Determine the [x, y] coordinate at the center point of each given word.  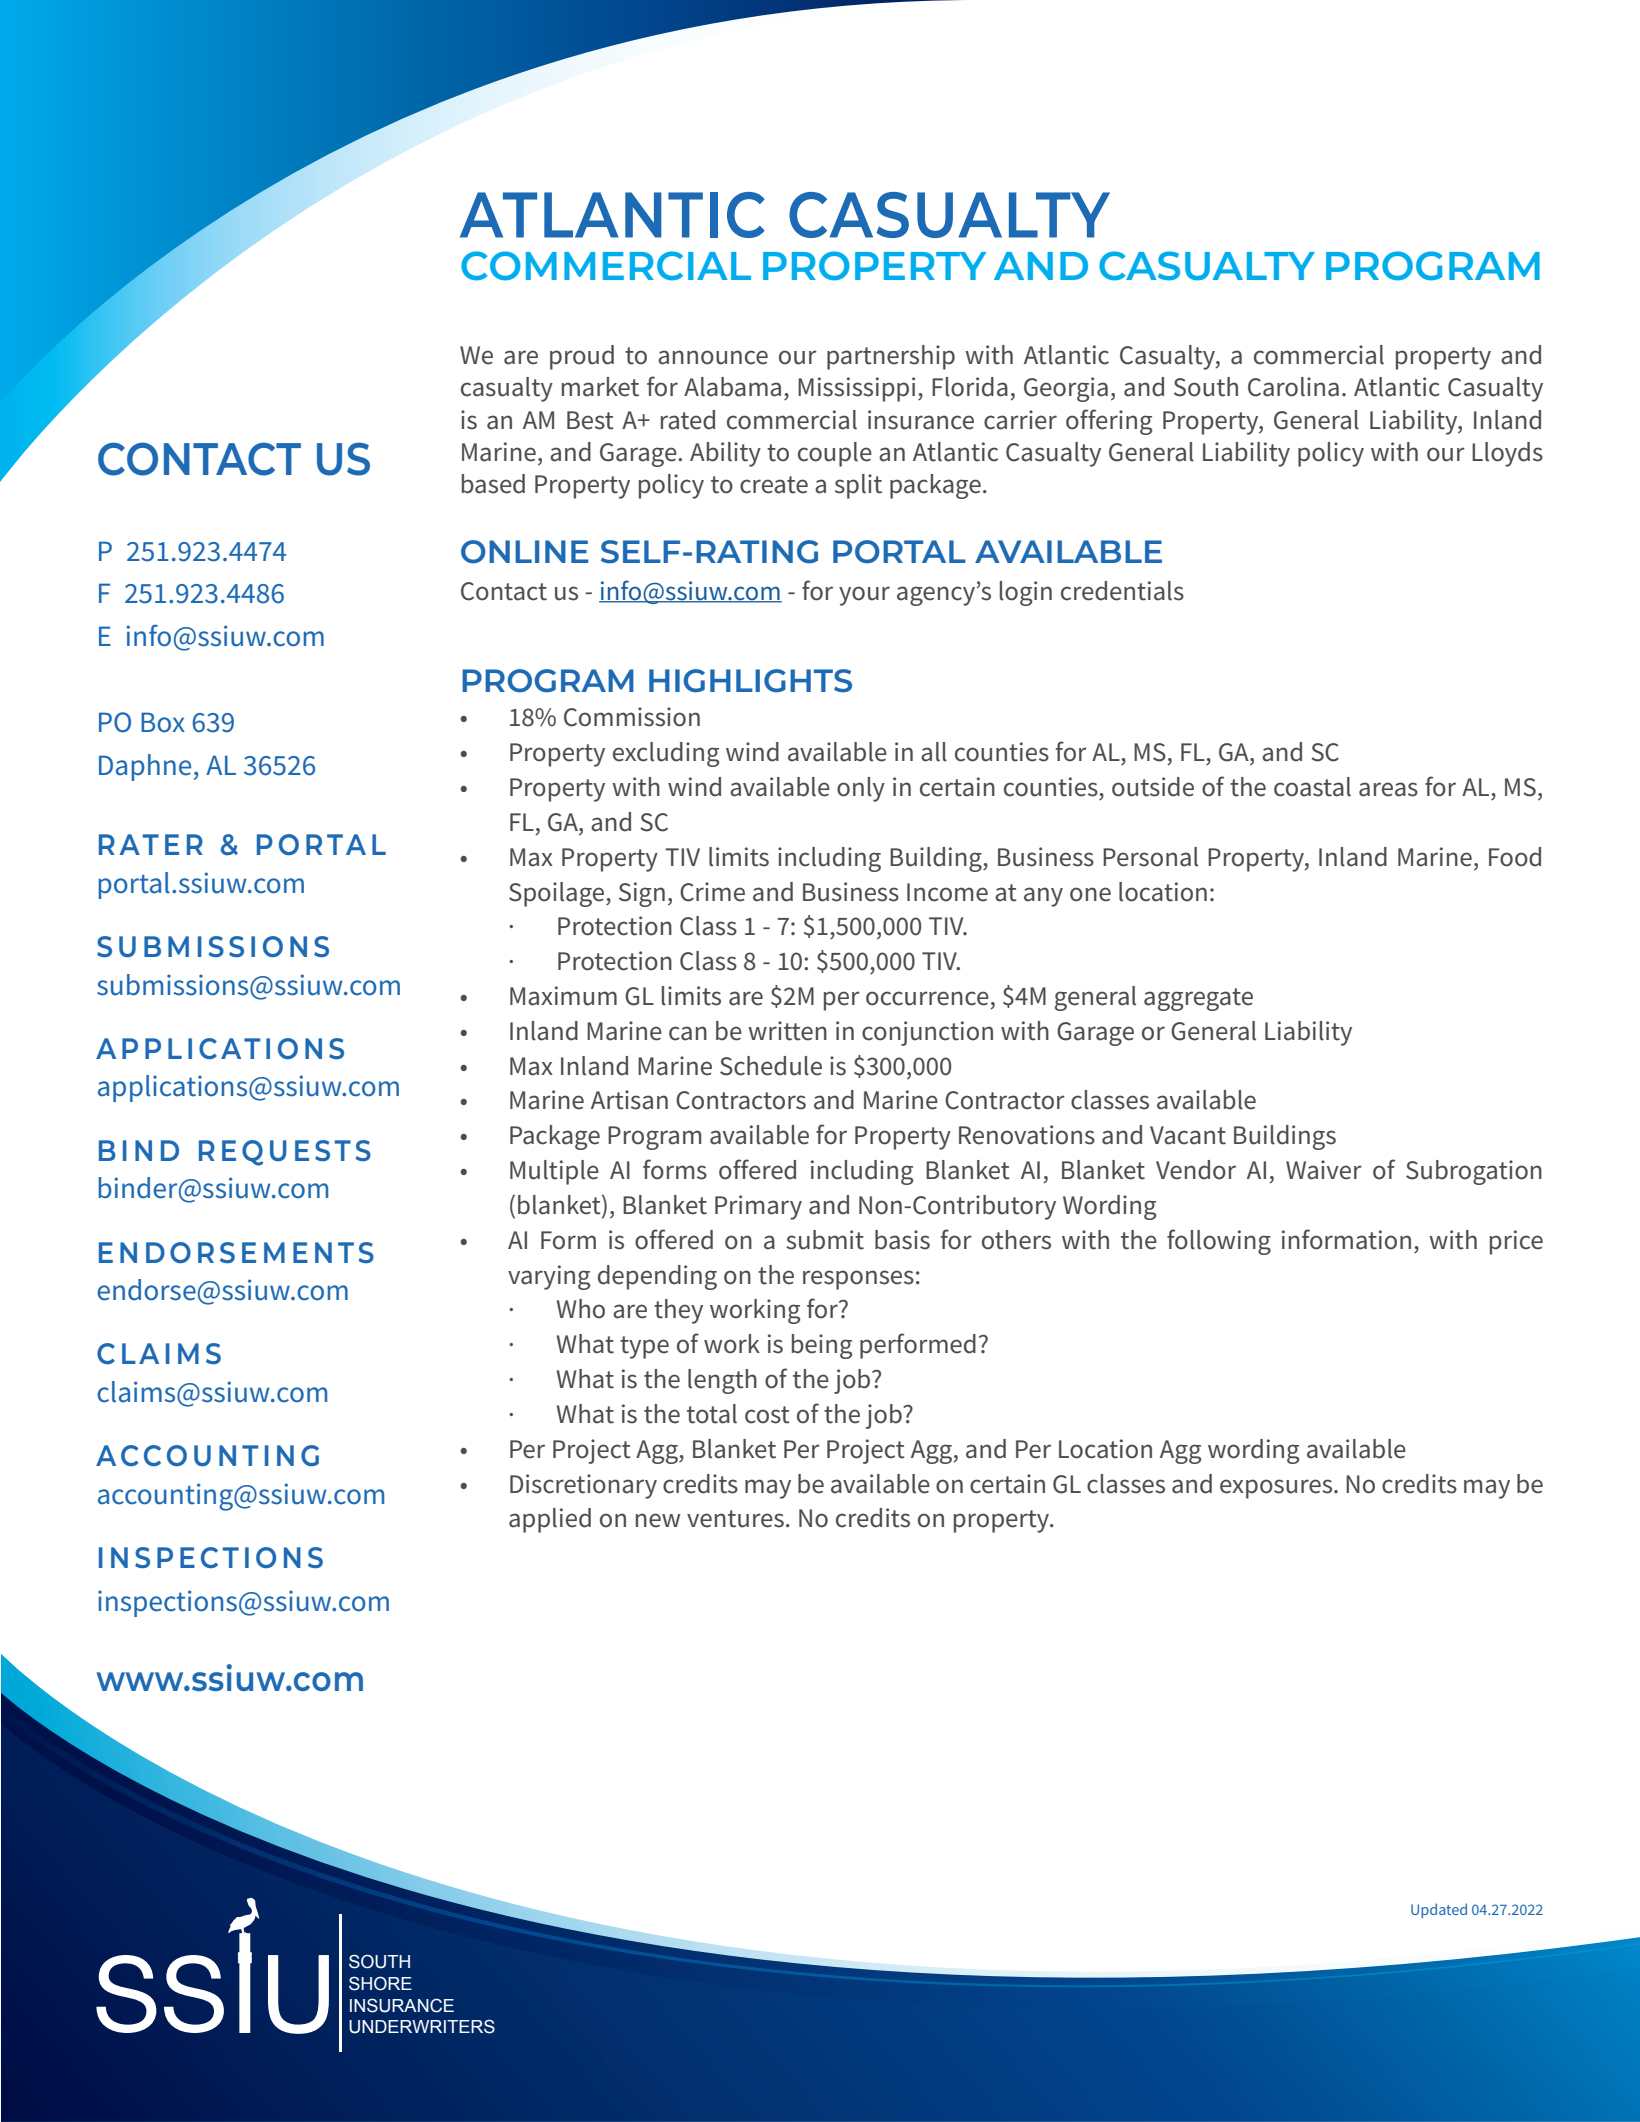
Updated [1439, 1910]
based [493, 484]
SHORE [380, 1983]
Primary [758, 1207]
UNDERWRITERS [422, 2026]
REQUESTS [285, 1153]
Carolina [1293, 387]
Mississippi [856, 389]
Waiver [1324, 1170]
